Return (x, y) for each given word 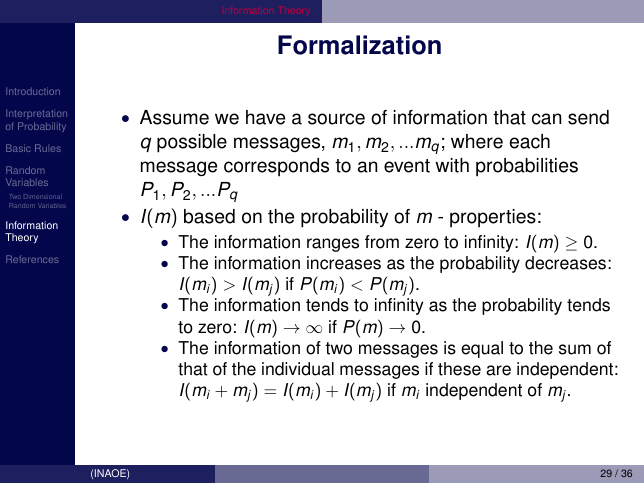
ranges (333, 245)
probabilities (527, 167)
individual (298, 369)
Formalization (359, 45)
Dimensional (42, 196)
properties (493, 218)
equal (482, 349)
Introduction (33, 91)
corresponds (276, 167)
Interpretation (36, 116)
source (336, 119)
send (588, 117)
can (546, 119)
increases (344, 263)
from (382, 242)
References (32, 259)
